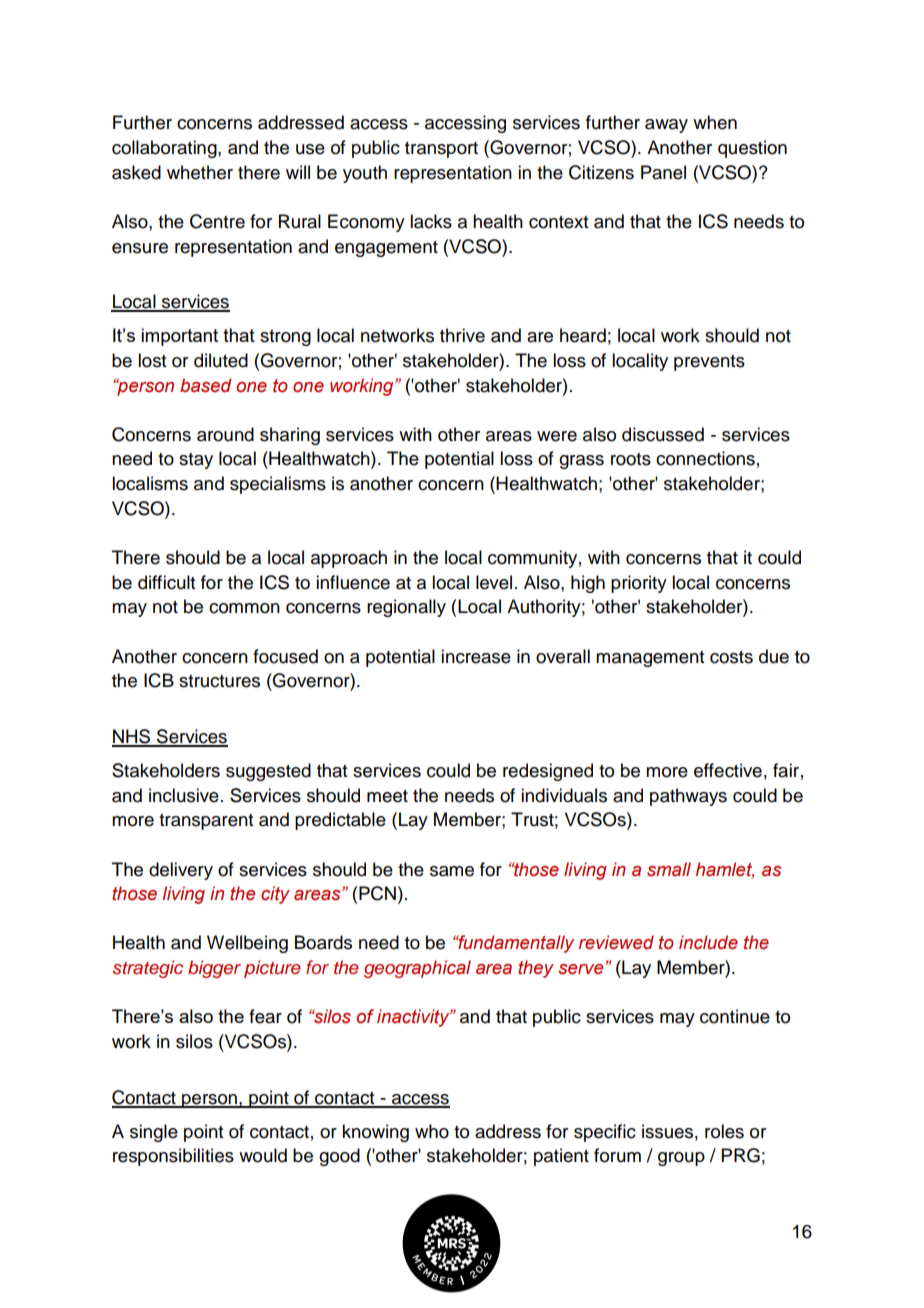 This image has width=924, height=1308. I want to click on transport, so click(441, 150).
